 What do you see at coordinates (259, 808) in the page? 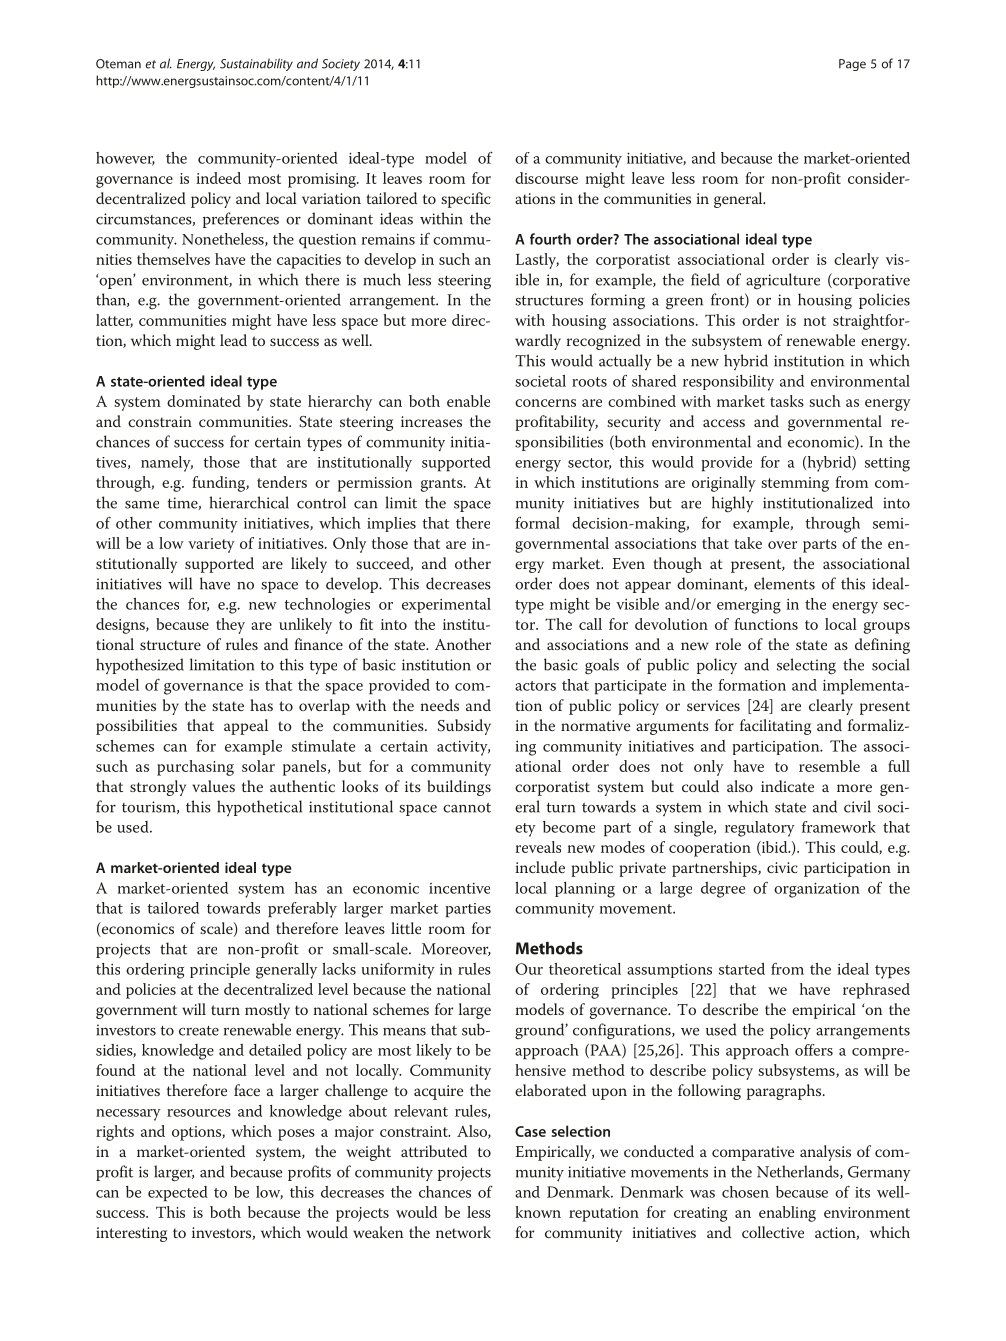
I see `hypothetical` at bounding box center [259, 808].
